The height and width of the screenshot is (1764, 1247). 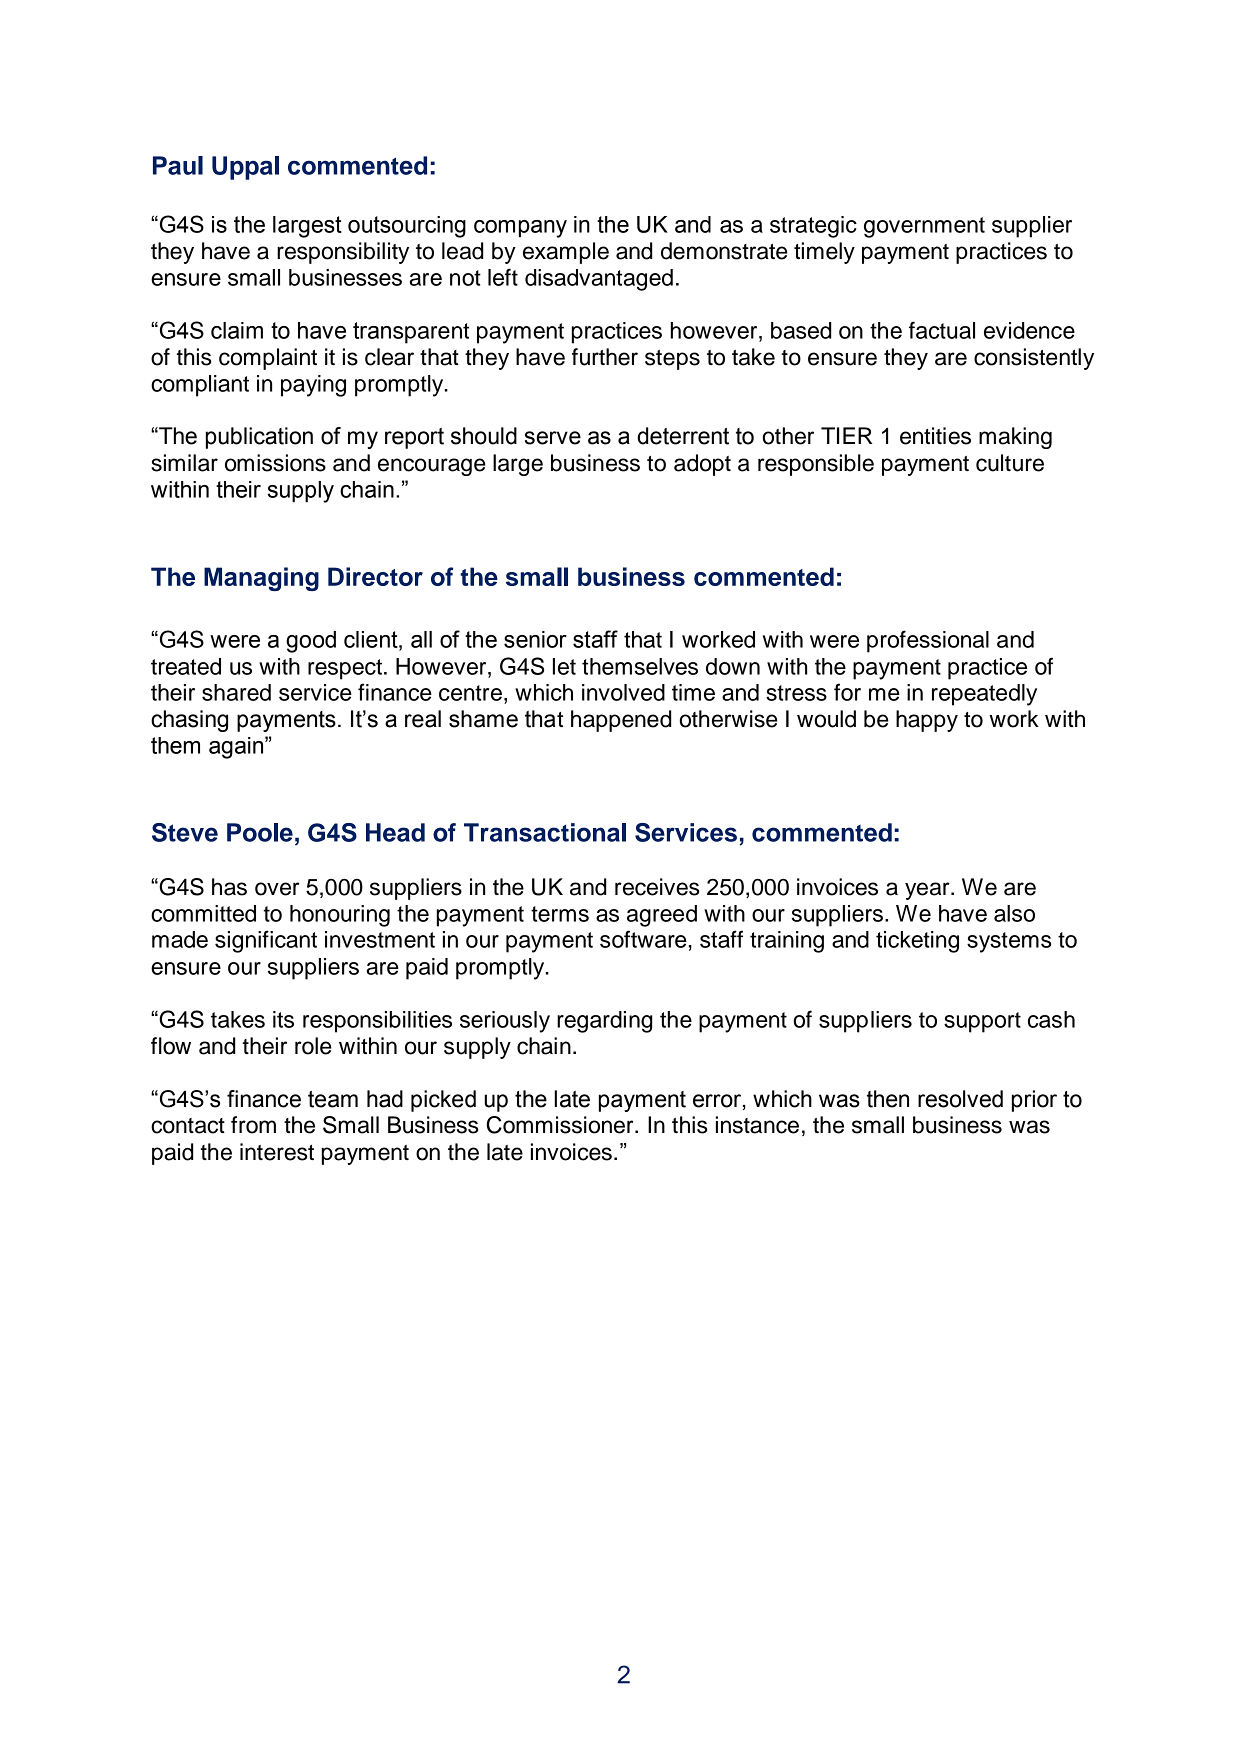 I want to click on company, so click(x=520, y=229).
